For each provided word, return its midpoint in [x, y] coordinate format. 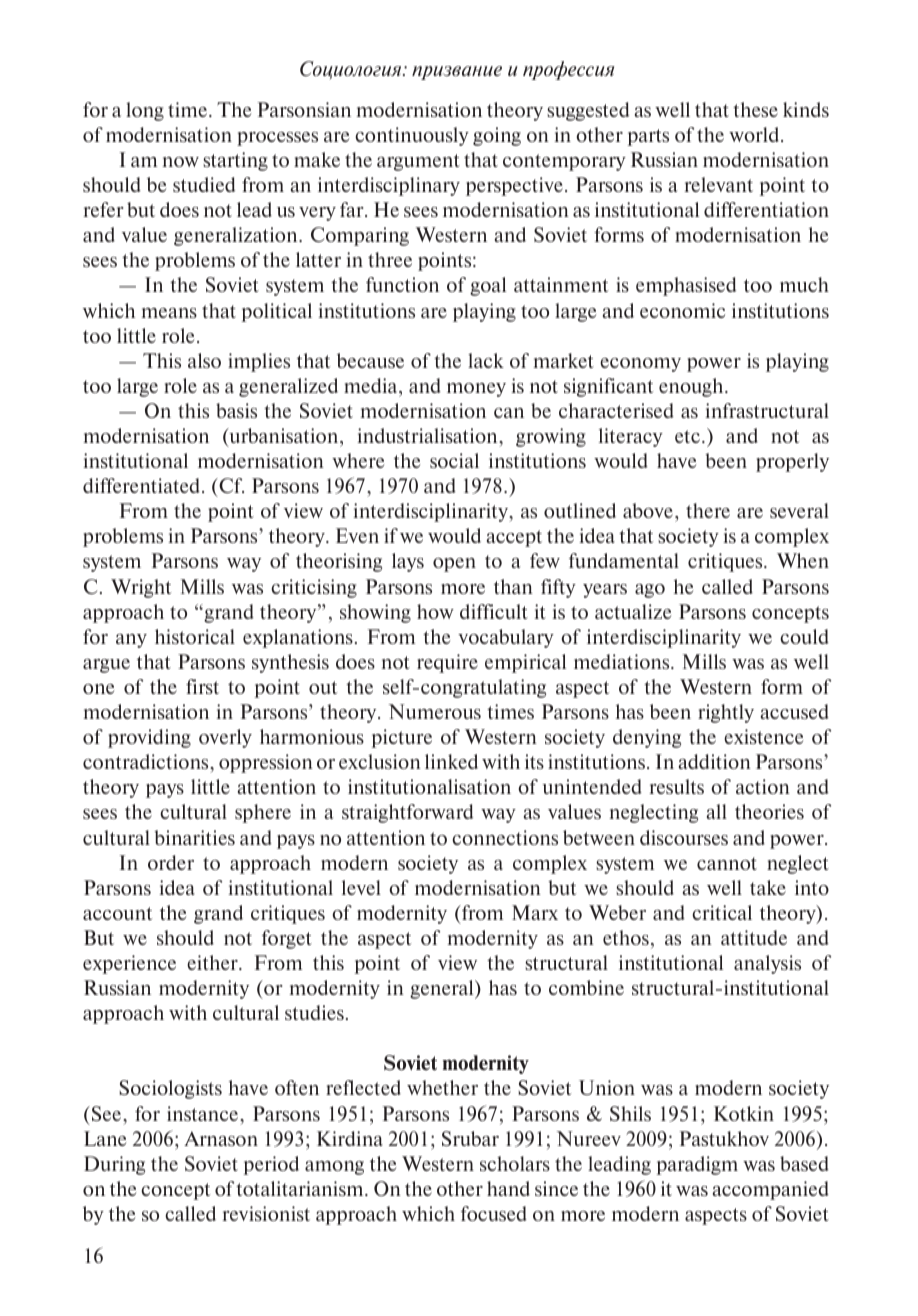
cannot [727, 863]
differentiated [143, 485]
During [114, 1165]
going [497, 136]
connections [505, 837]
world [755, 134]
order [171, 862]
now [180, 162]
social [454, 460]
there [708, 510]
